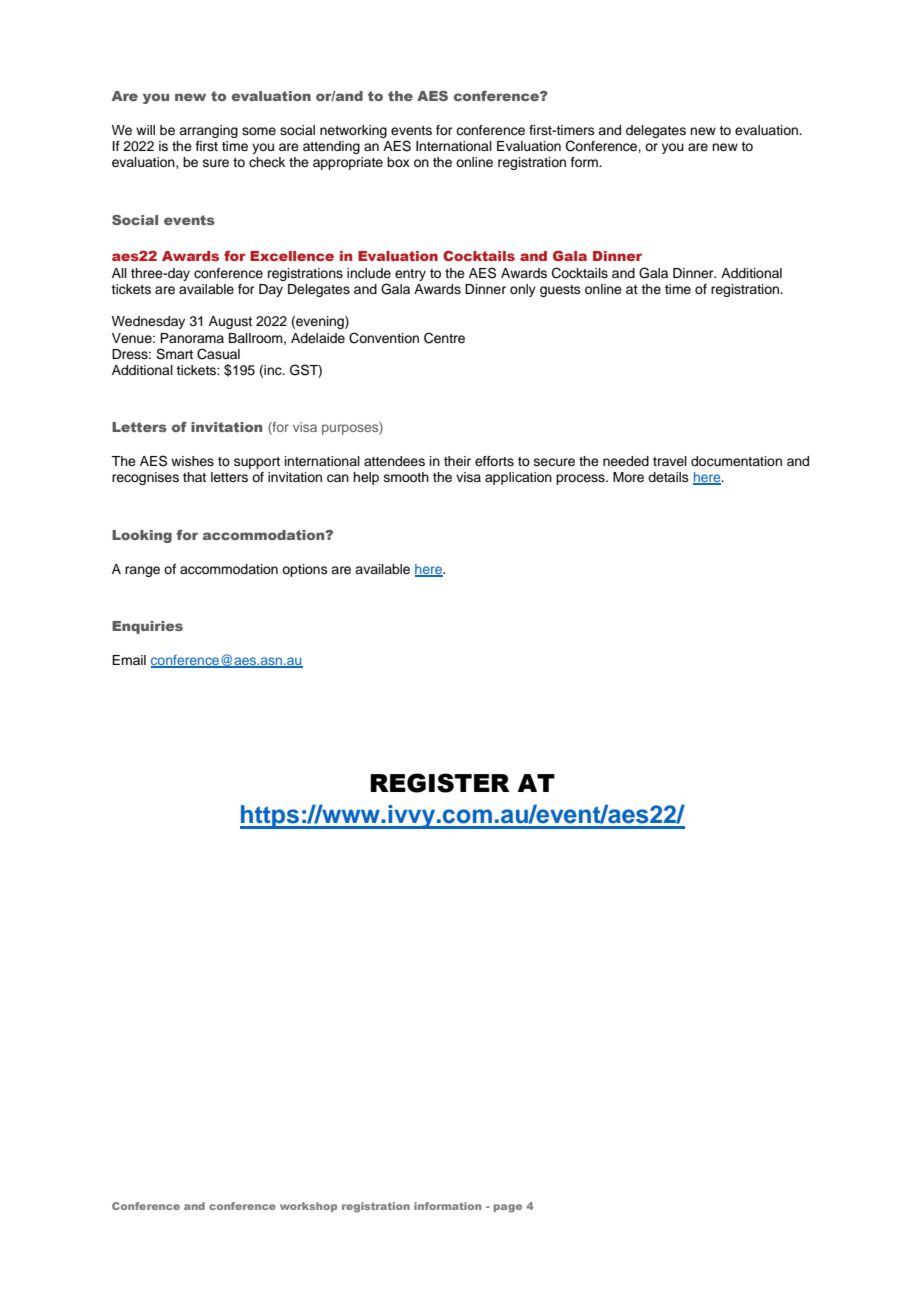  What do you see at coordinates (457, 461) in the document?
I see `their` at bounding box center [457, 461].
